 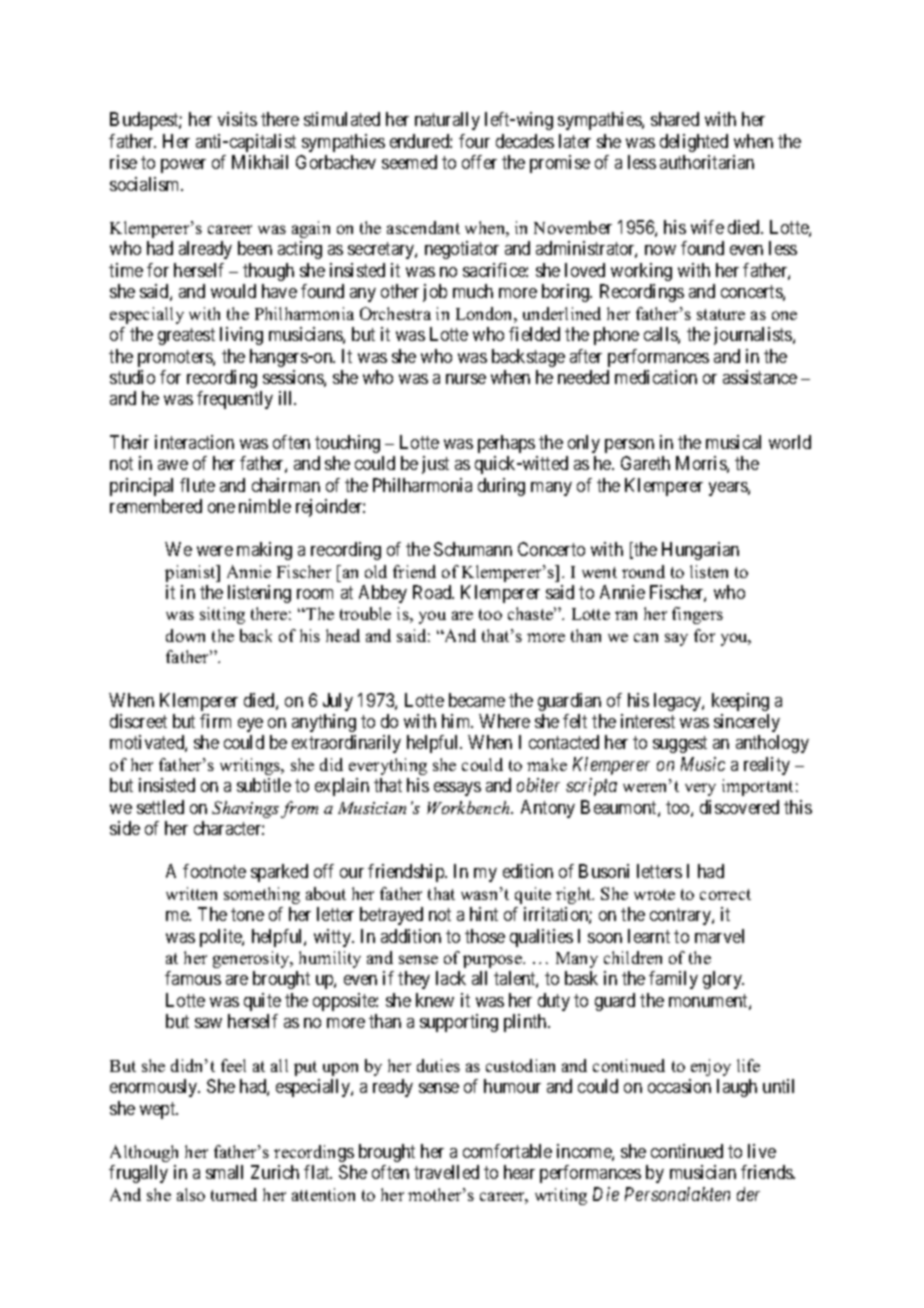 I want to click on Workbench, so click(x=469, y=807).
